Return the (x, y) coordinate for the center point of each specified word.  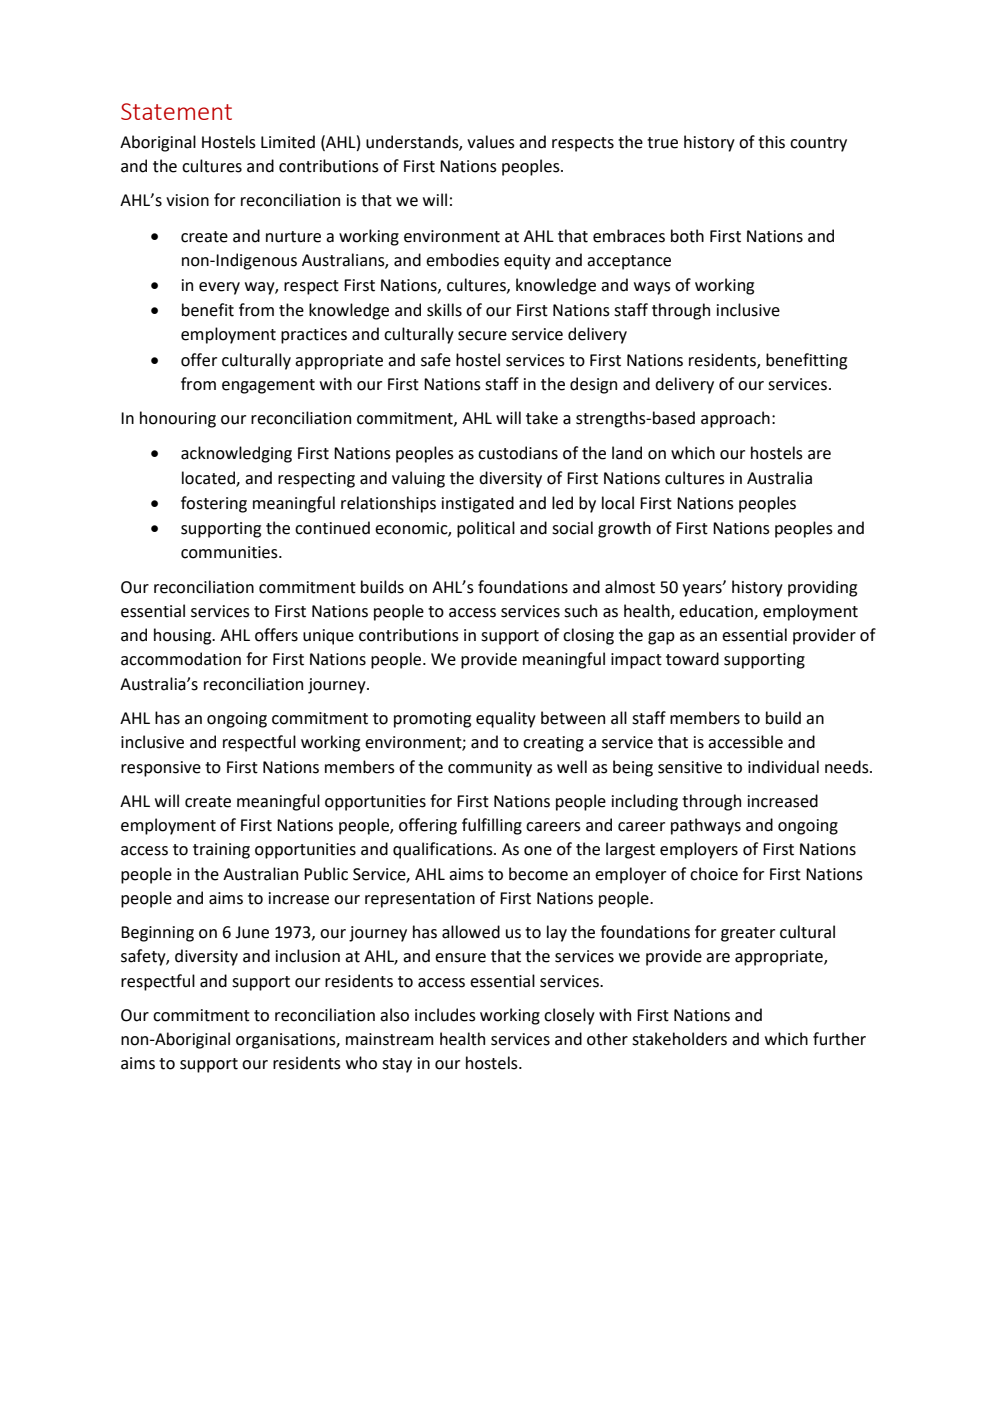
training (221, 851)
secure (482, 336)
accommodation (181, 659)
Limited (288, 142)
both (687, 236)
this (771, 142)
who (361, 1063)
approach (735, 419)
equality (506, 719)
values (491, 142)
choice (714, 874)
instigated (478, 504)
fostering (214, 504)
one (538, 851)
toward (692, 659)
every (219, 288)
